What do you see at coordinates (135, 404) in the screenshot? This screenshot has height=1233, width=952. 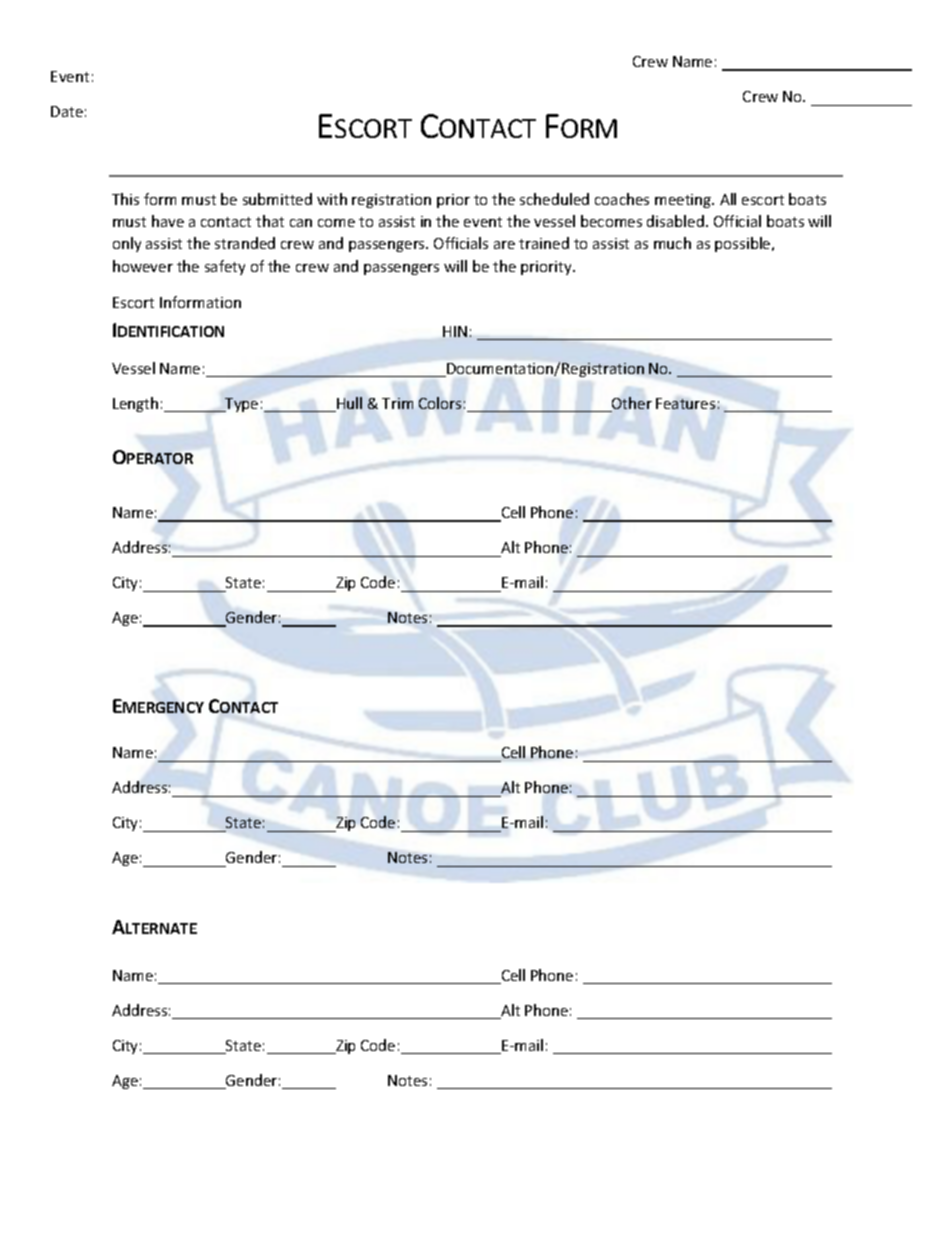 I see `Length` at bounding box center [135, 404].
